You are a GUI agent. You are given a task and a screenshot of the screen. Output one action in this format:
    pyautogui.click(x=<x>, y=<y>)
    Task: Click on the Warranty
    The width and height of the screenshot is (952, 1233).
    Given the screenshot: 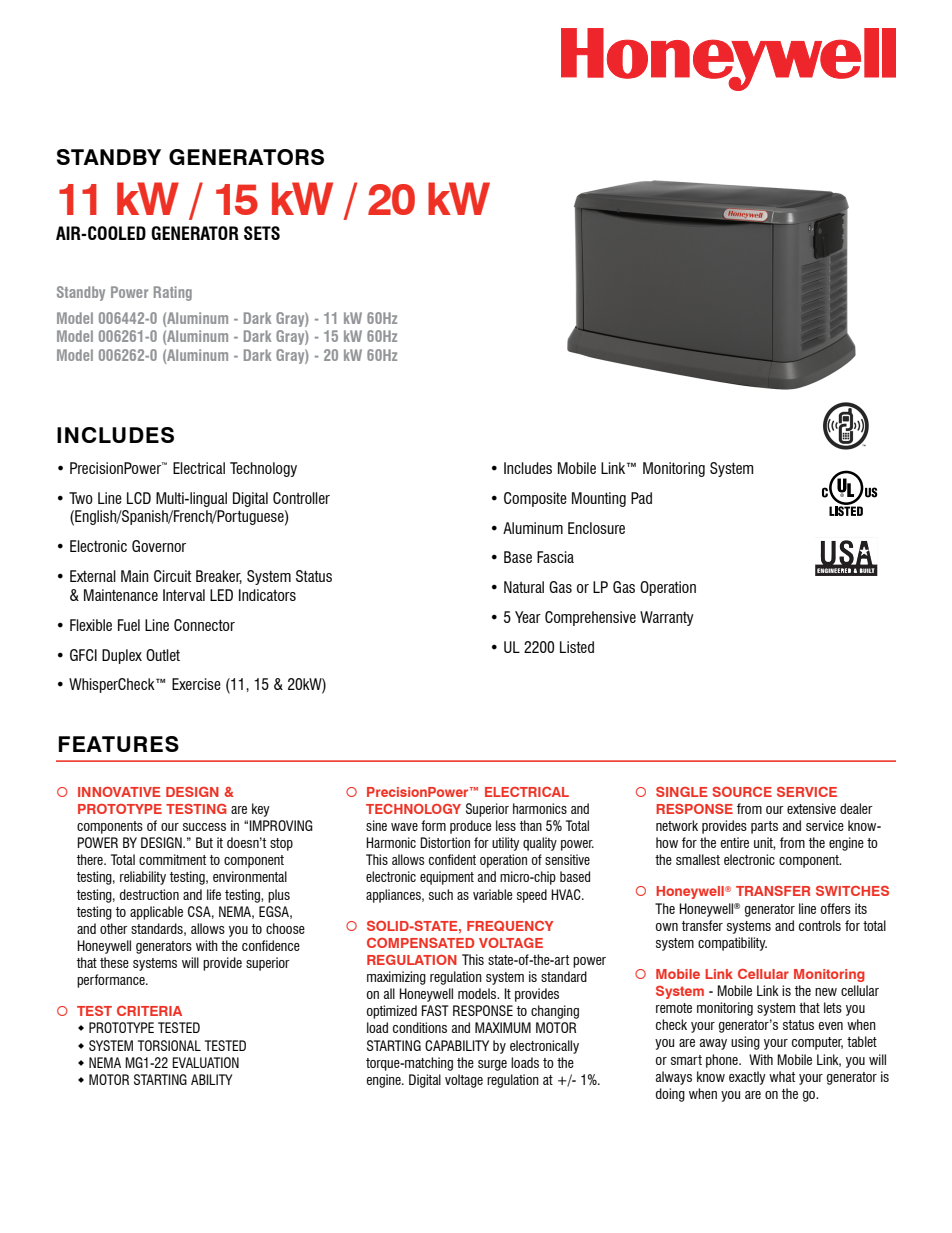 What is the action you would take?
    pyautogui.click(x=667, y=618)
